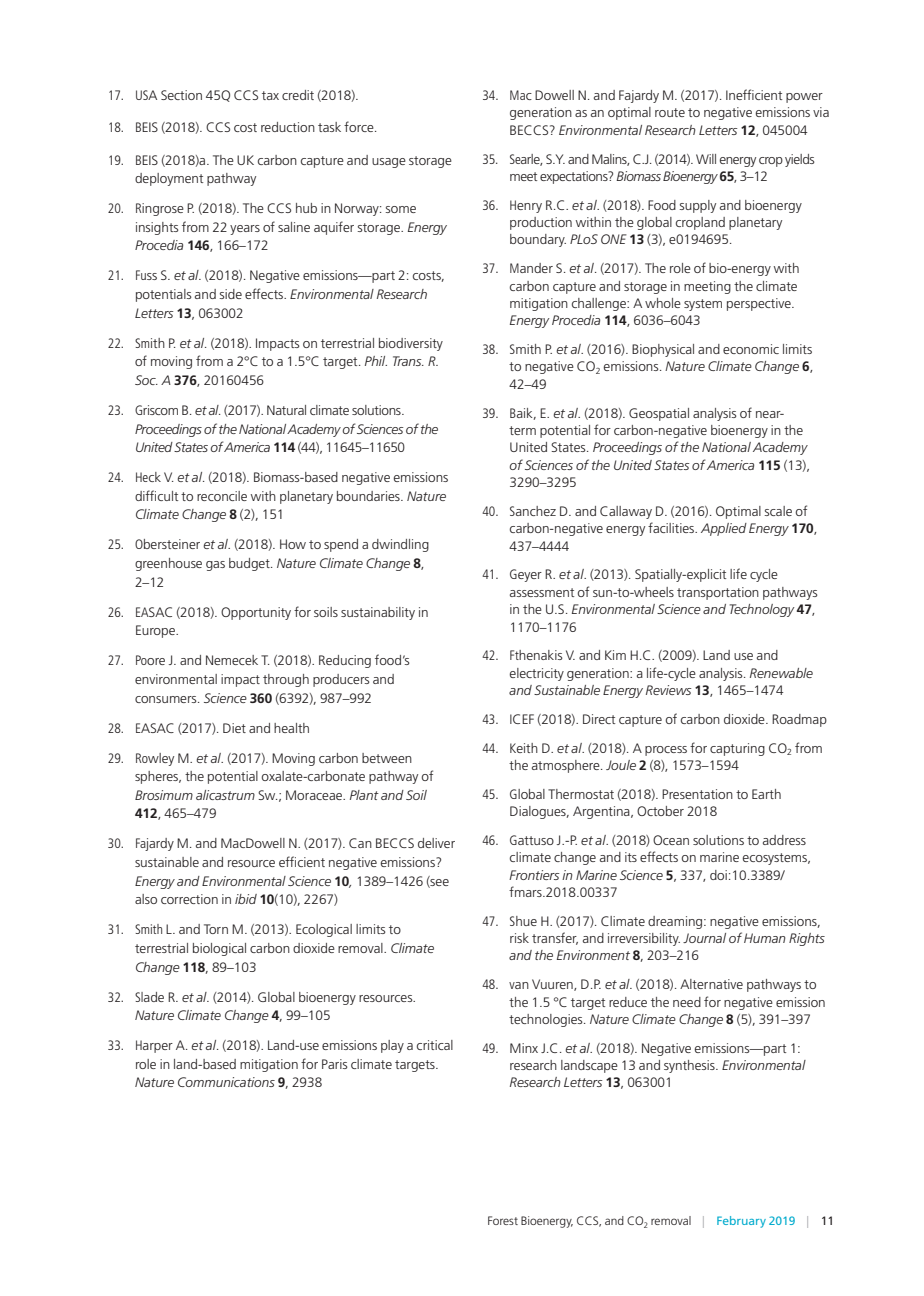 This document has height=1296, width=924. What do you see at coordinates (226, 1082) in the document?
I see `Communications` at bounding box center [226, 1082].
